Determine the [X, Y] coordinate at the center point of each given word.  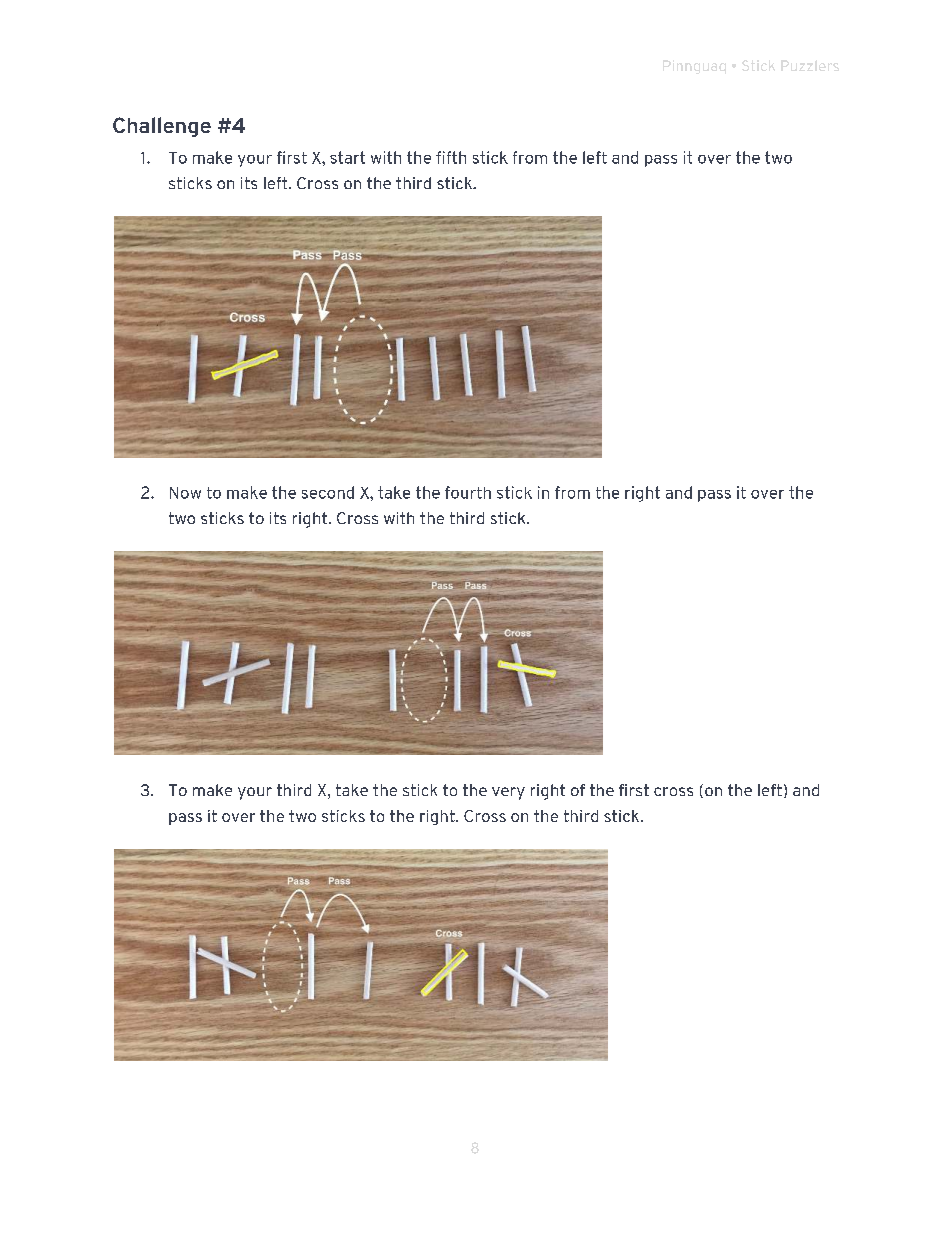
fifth [451, 157]
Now [185, 493]
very [508, 793]
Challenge [162, 127]
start [347, 157]
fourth [468, 492]
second [328, 492]
